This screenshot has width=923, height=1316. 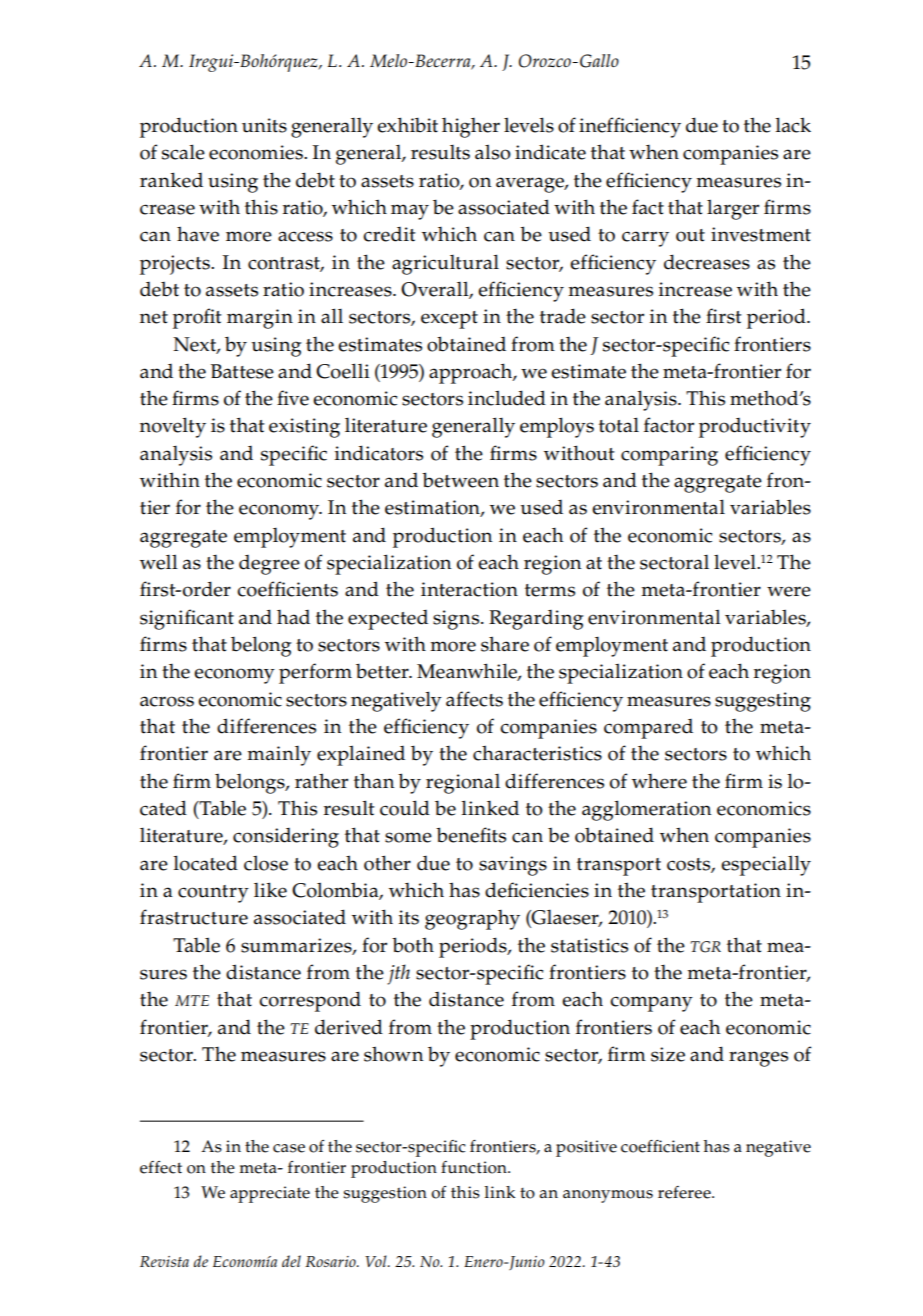 What do you see at coordinates (513, 866) in the screenshot?
I see `savings` at bounding box center [513, 866].
